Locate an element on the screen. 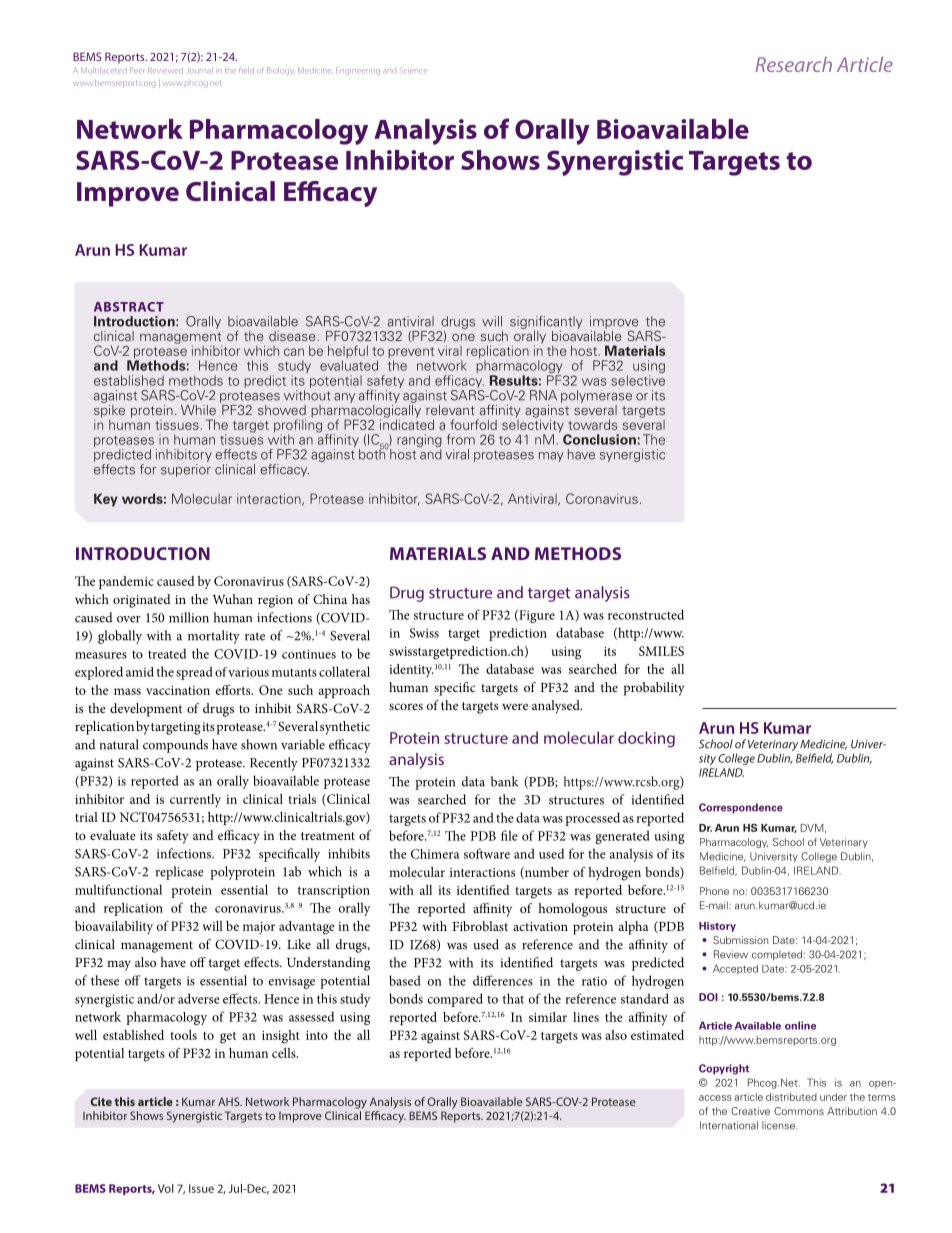 This screenshot has height=1233, width=952. Journal is located at coordinates (200, 70).
